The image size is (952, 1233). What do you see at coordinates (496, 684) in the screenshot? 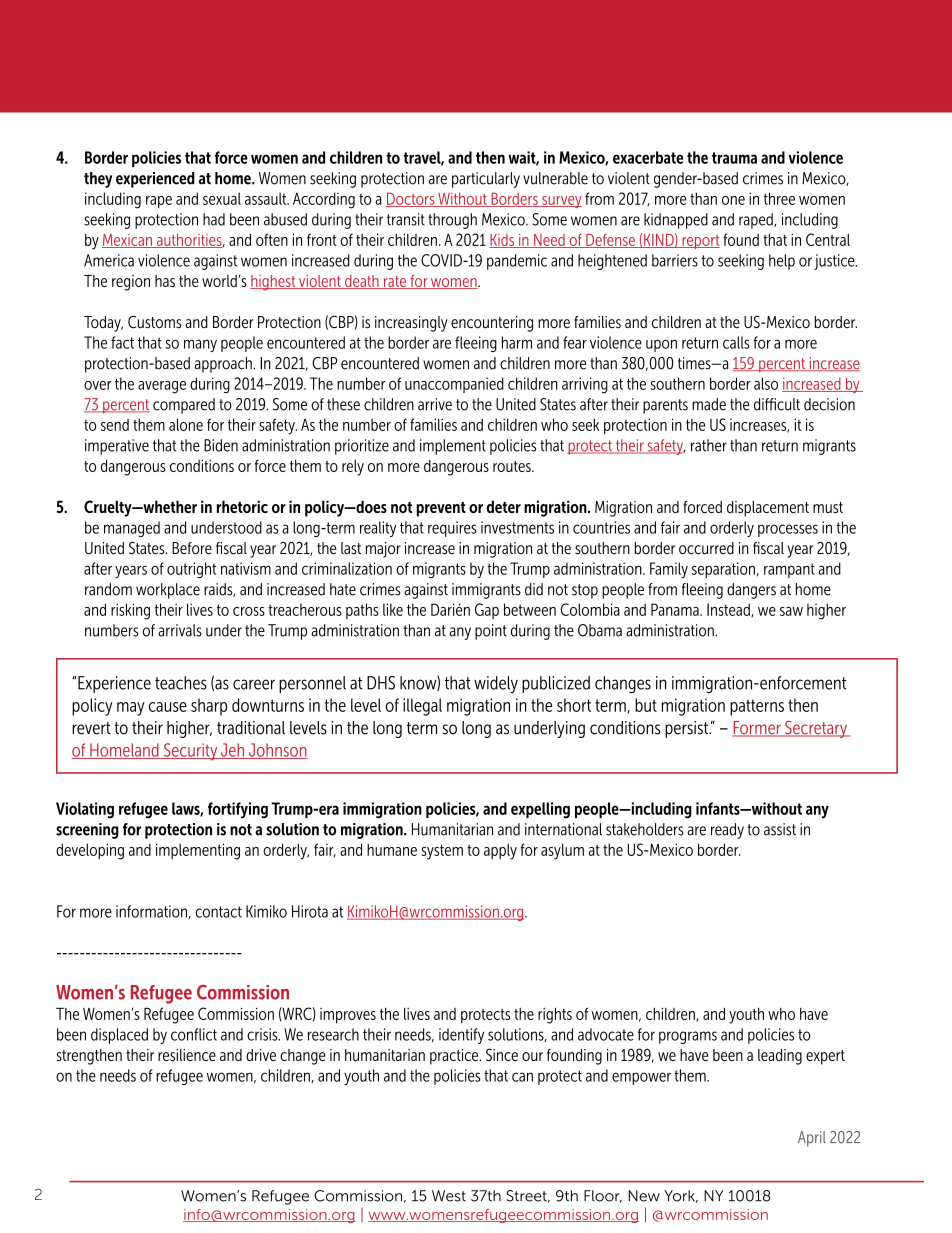
I see `widely` at bounding box center [496, 684].
